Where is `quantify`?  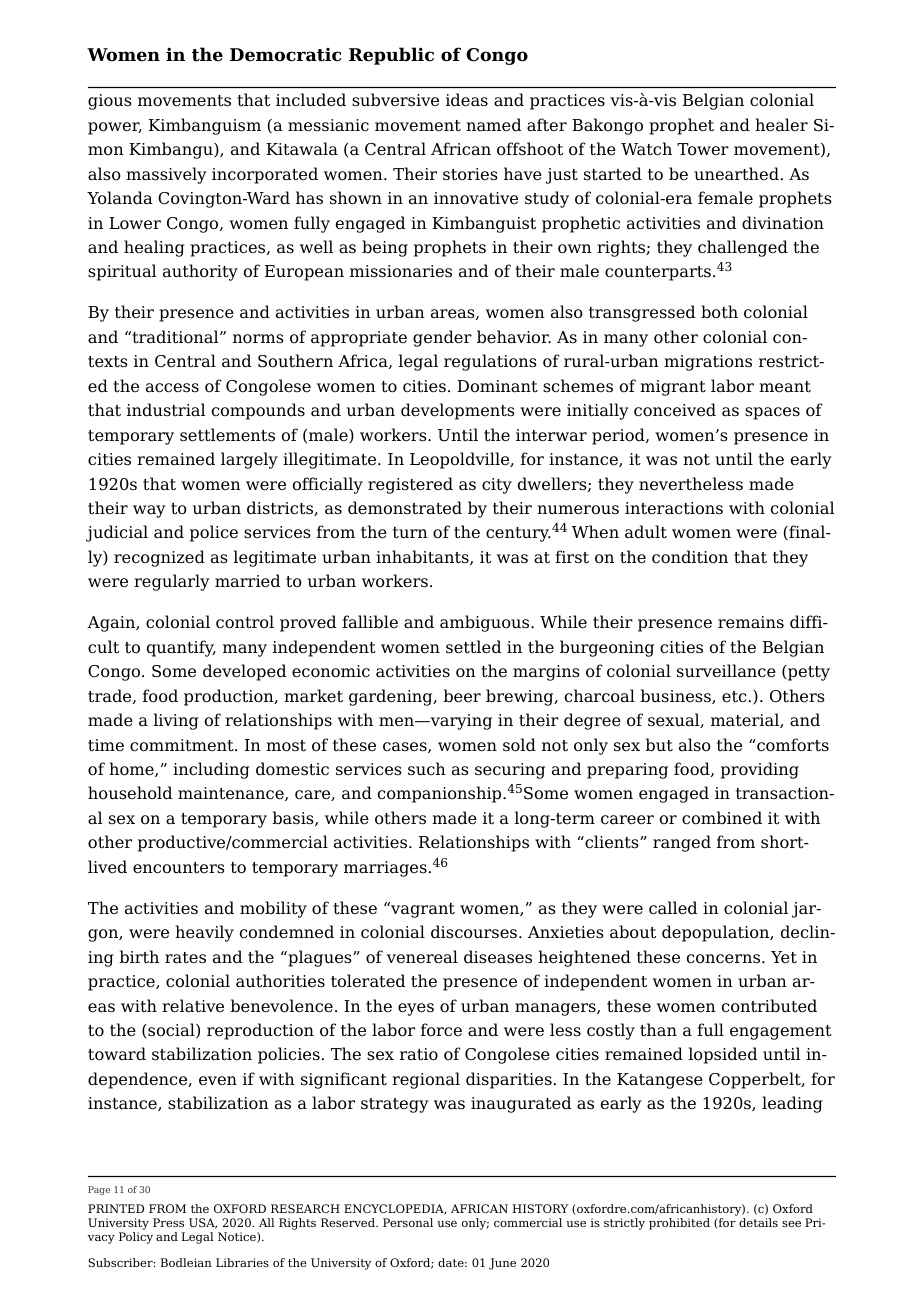
quantify is located at coordinates (181, 648).
